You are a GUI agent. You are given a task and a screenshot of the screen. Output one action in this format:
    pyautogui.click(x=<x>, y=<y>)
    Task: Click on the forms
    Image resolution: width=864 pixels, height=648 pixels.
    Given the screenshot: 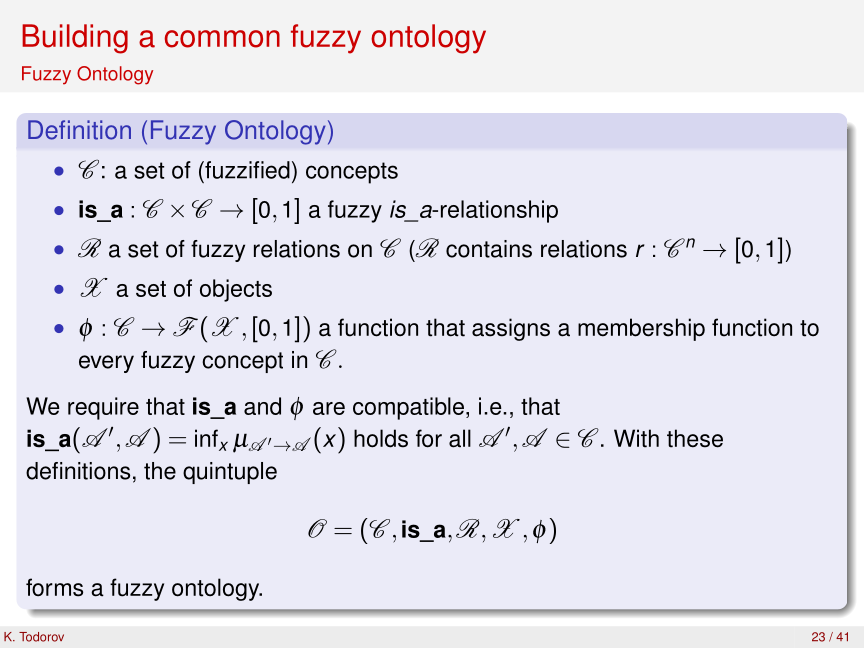 What is the action you would take?
    pyautogui.click(x=54, y=587)
